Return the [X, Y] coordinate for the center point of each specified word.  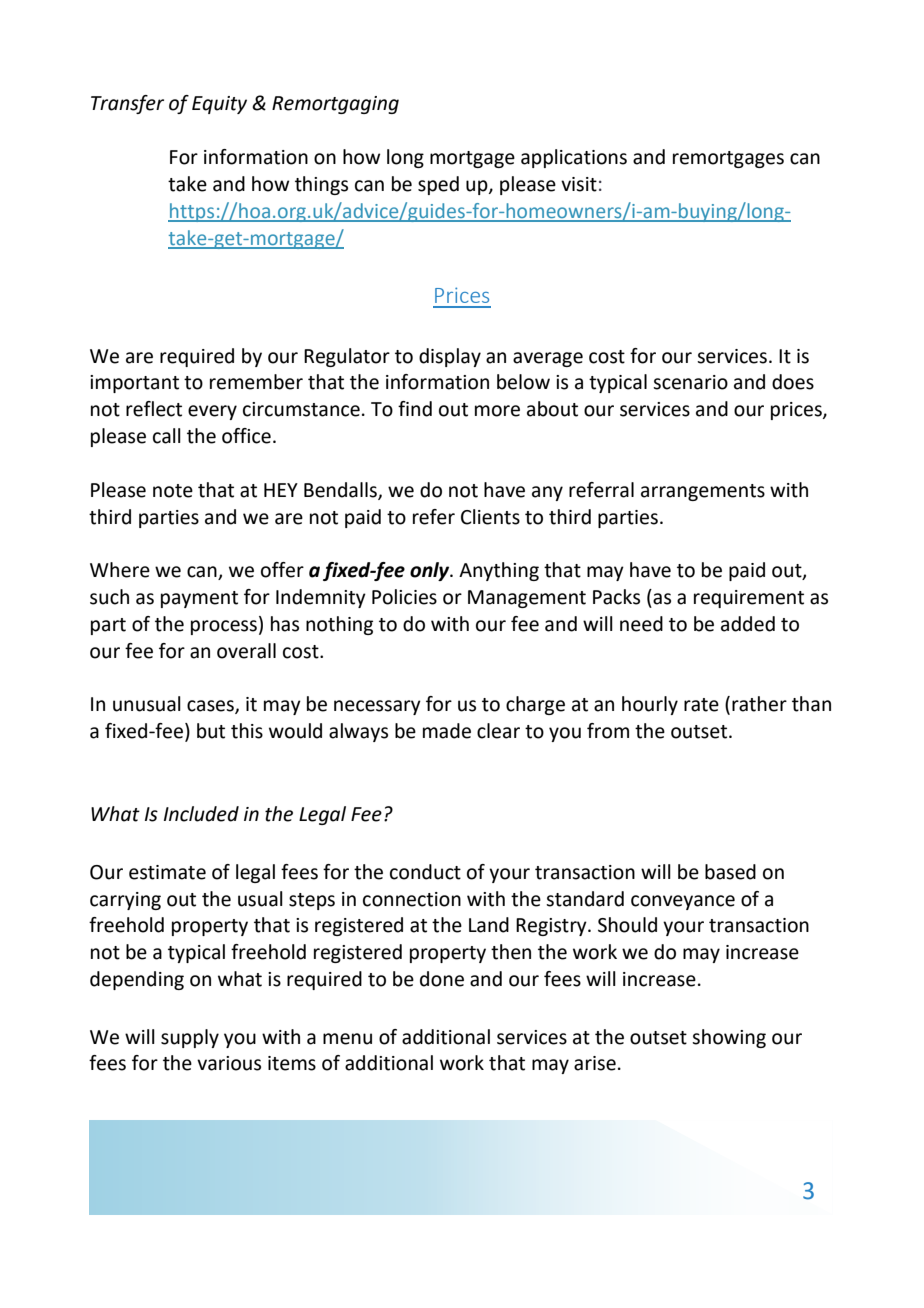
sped [438, 185]
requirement [749, 599]
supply [190, 1038]
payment [199, 599]
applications [574, 158]
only [431, 571]
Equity [219, 105]
